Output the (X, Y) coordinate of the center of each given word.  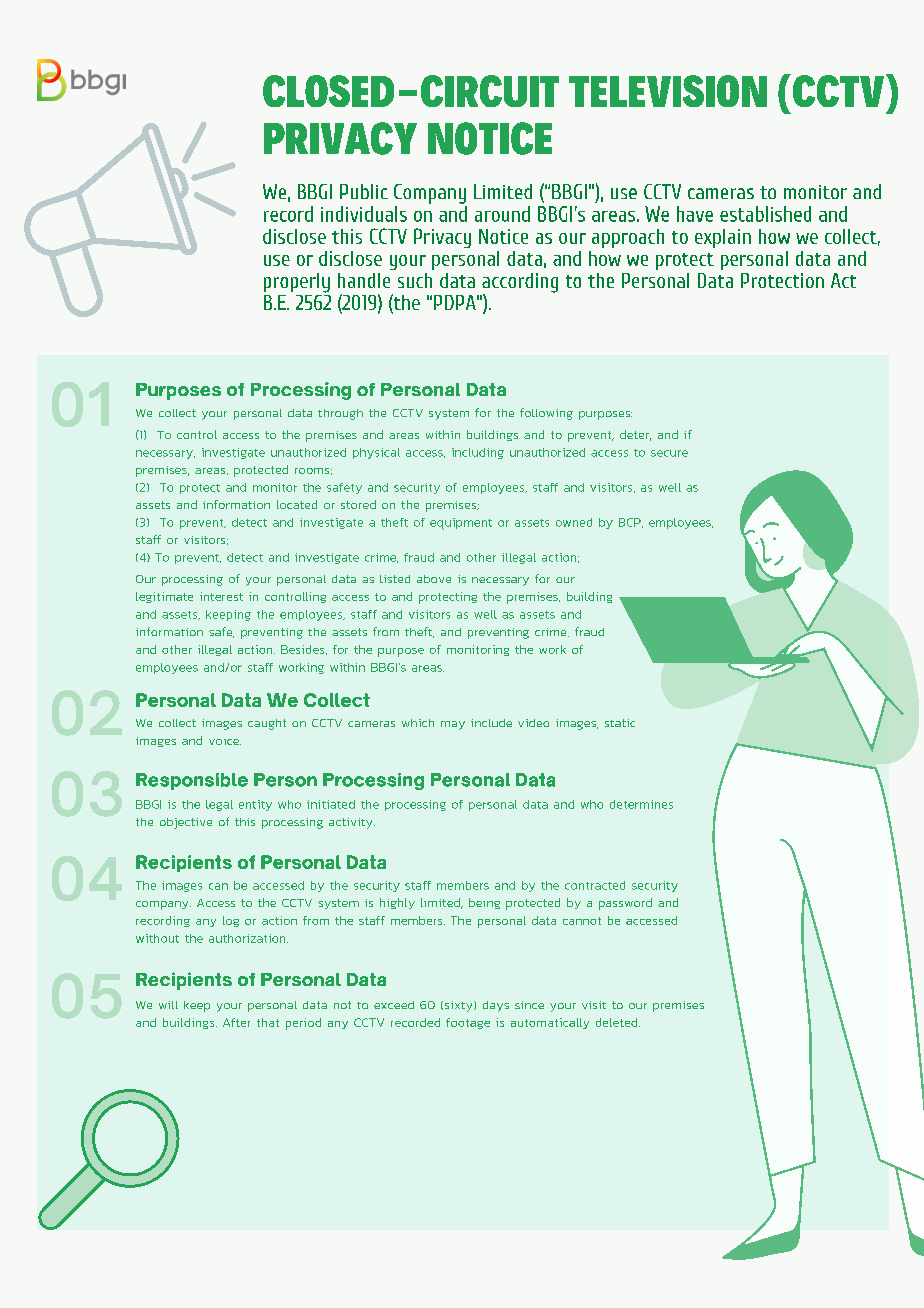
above (434, 579)
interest (221, 596)
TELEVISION (668, 91)
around (502, 214)
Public (364, 191)
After (236, 1022)
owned (574, 522)
